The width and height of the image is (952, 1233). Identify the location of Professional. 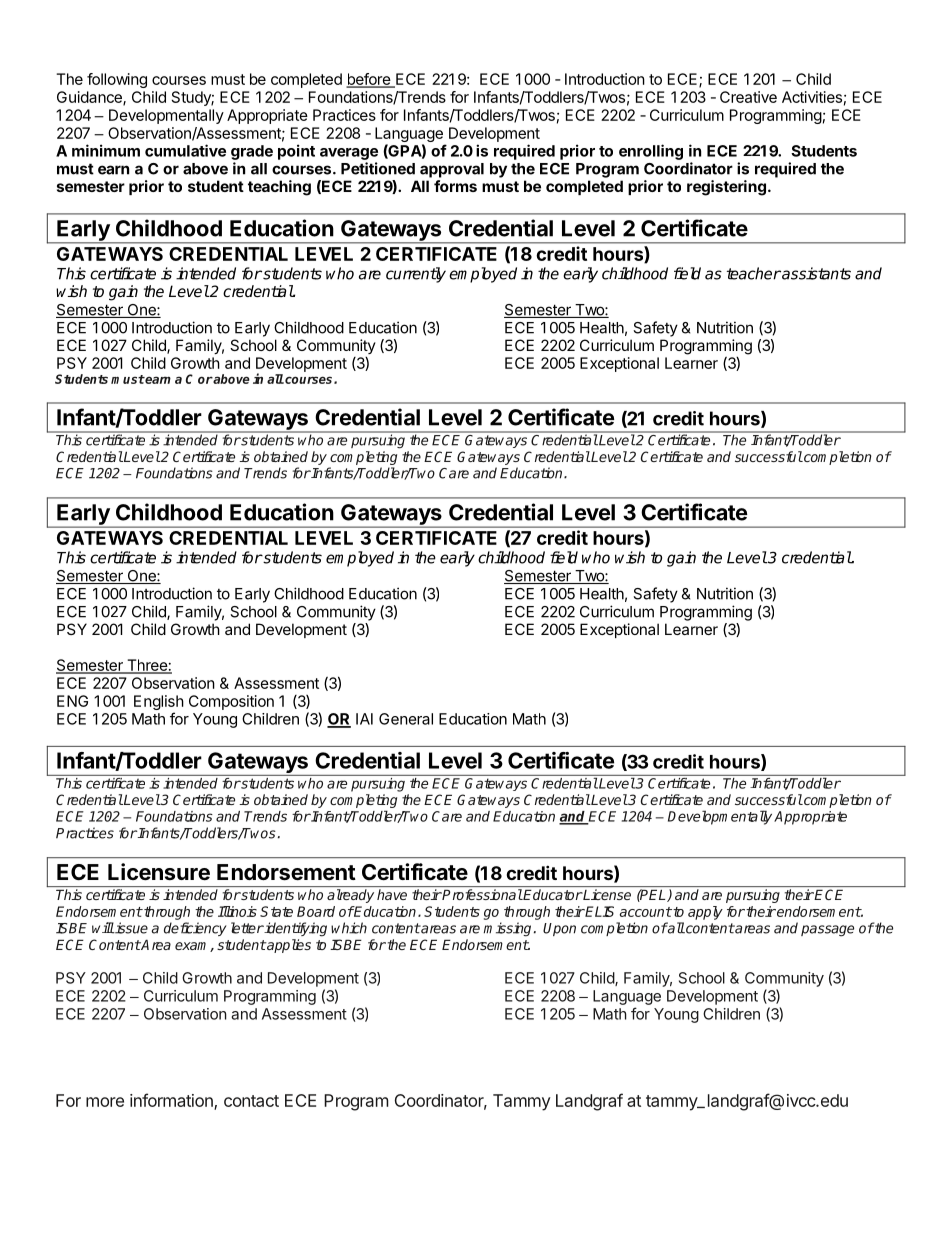
(482, 894).
